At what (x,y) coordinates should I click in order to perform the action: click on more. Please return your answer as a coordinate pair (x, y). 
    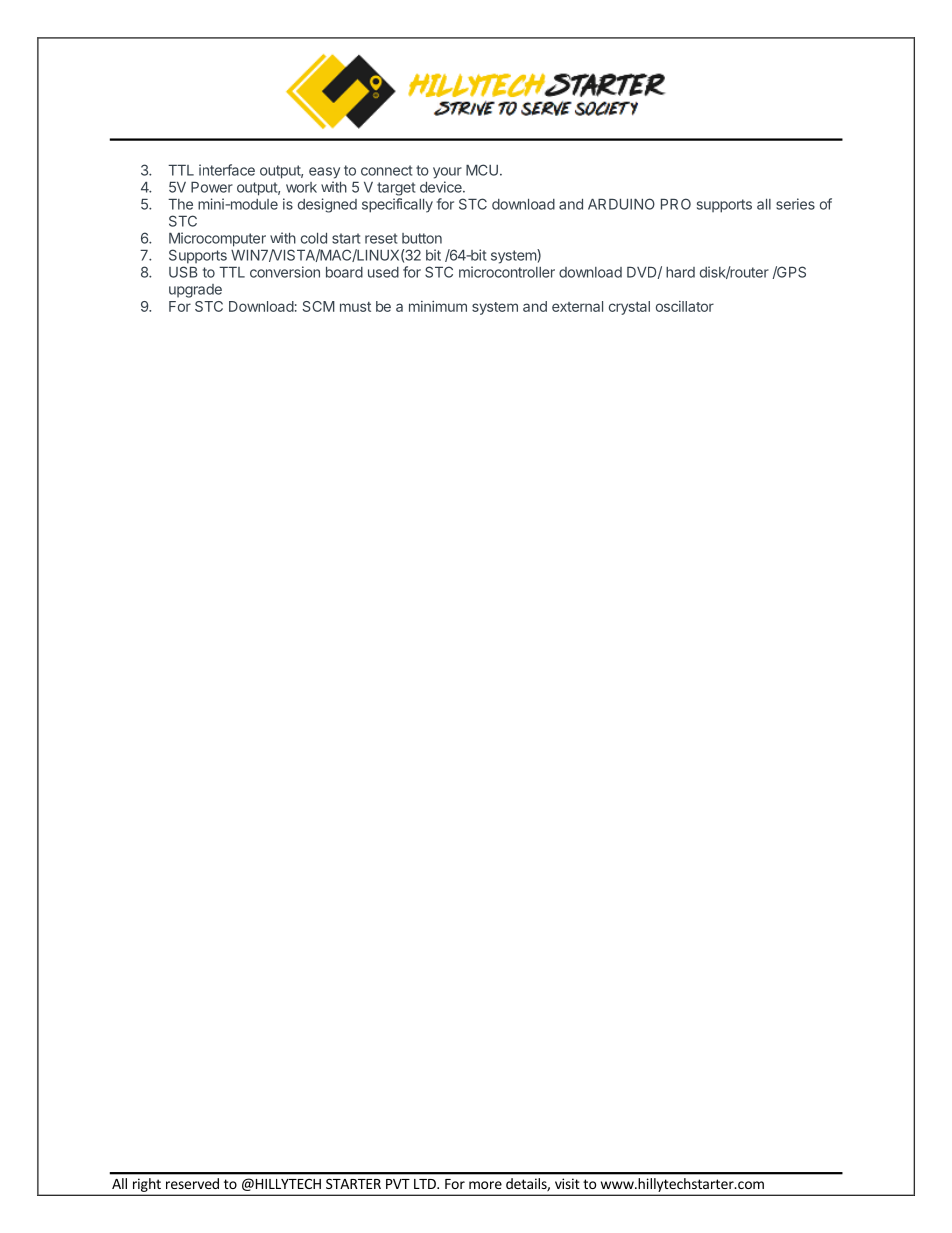
    Looking at the image, I should click on (485, 1185).
